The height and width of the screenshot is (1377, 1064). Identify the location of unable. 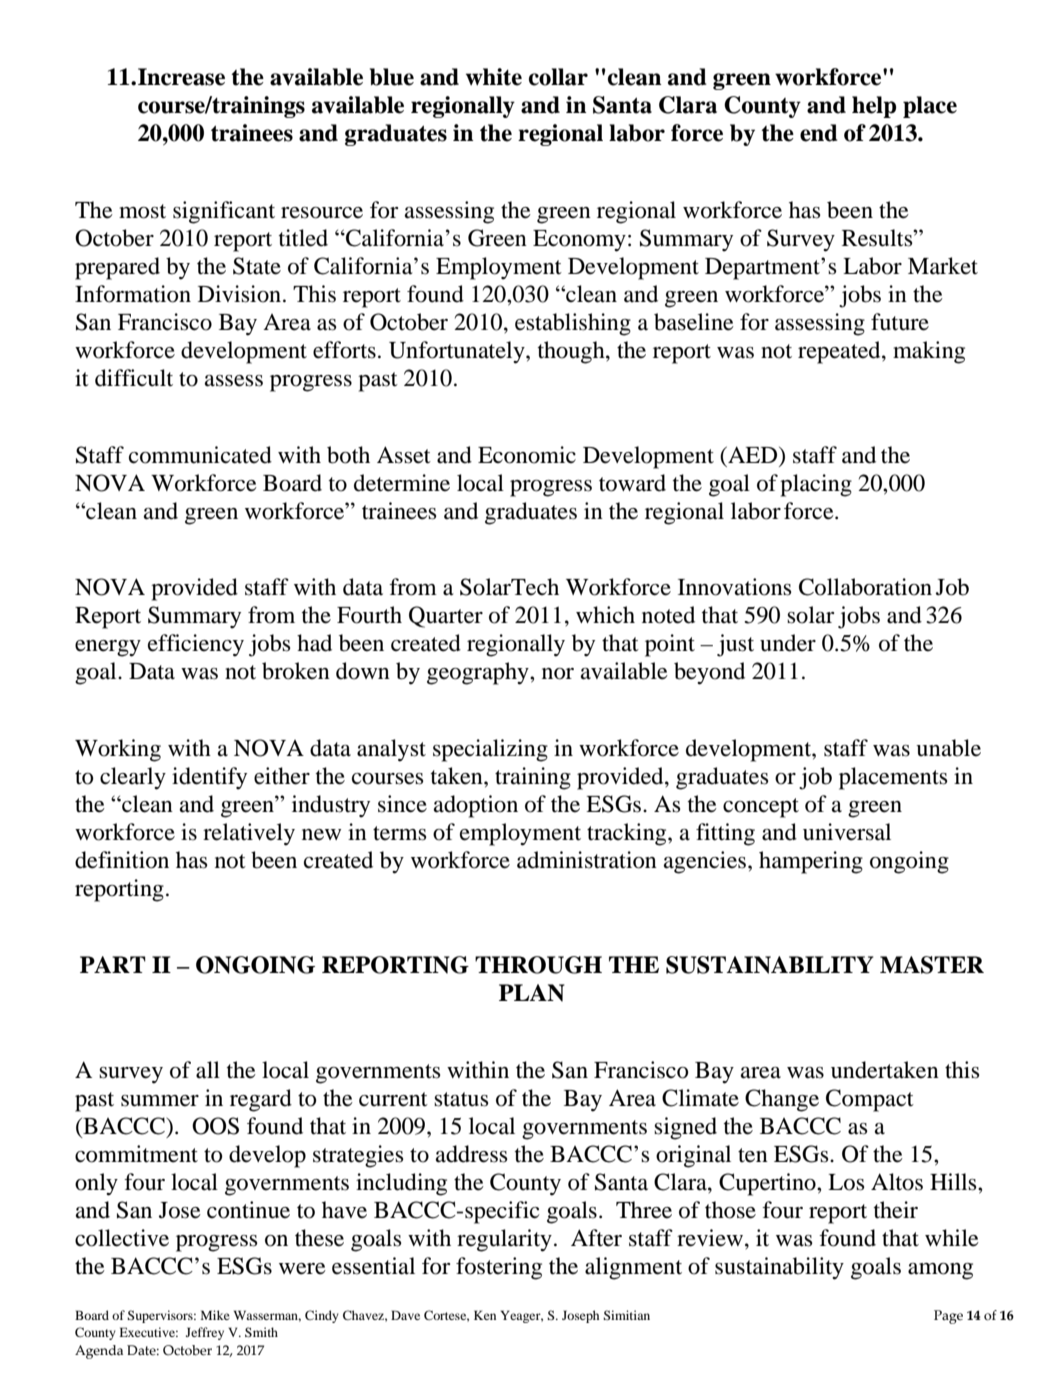
(948, 748).
